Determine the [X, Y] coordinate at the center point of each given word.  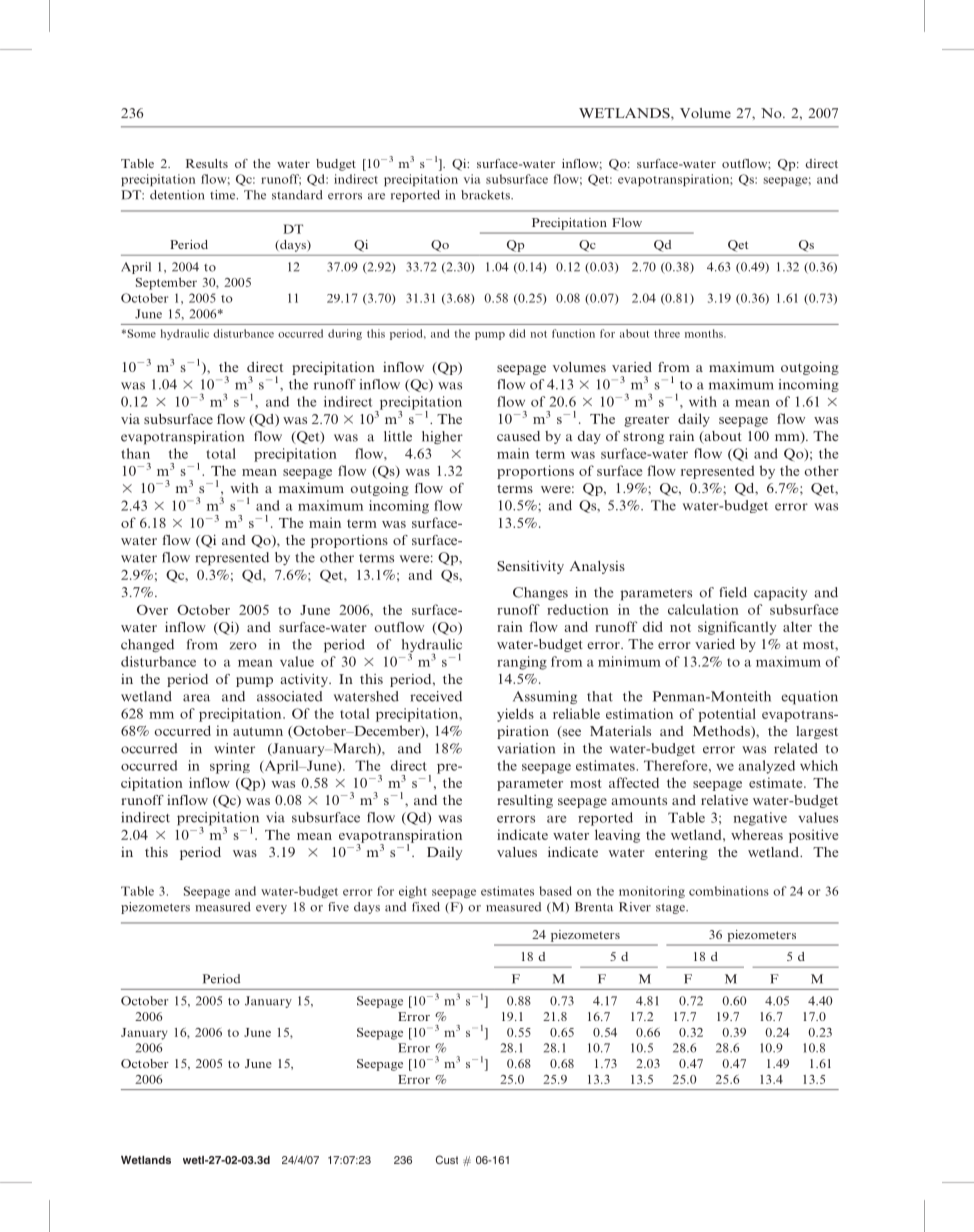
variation [526, 748]
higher [442, 437]
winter [234, 748]
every [271, 909]
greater [646, 421]
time [224, 195]
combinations [729, 891]
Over [152, 610]
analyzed [767, 767]
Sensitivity [530, 567]
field [733, 592]
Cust [447, 1159]
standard [297, 195]
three [667, 333]
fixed [426, 907]
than [135, 453]
